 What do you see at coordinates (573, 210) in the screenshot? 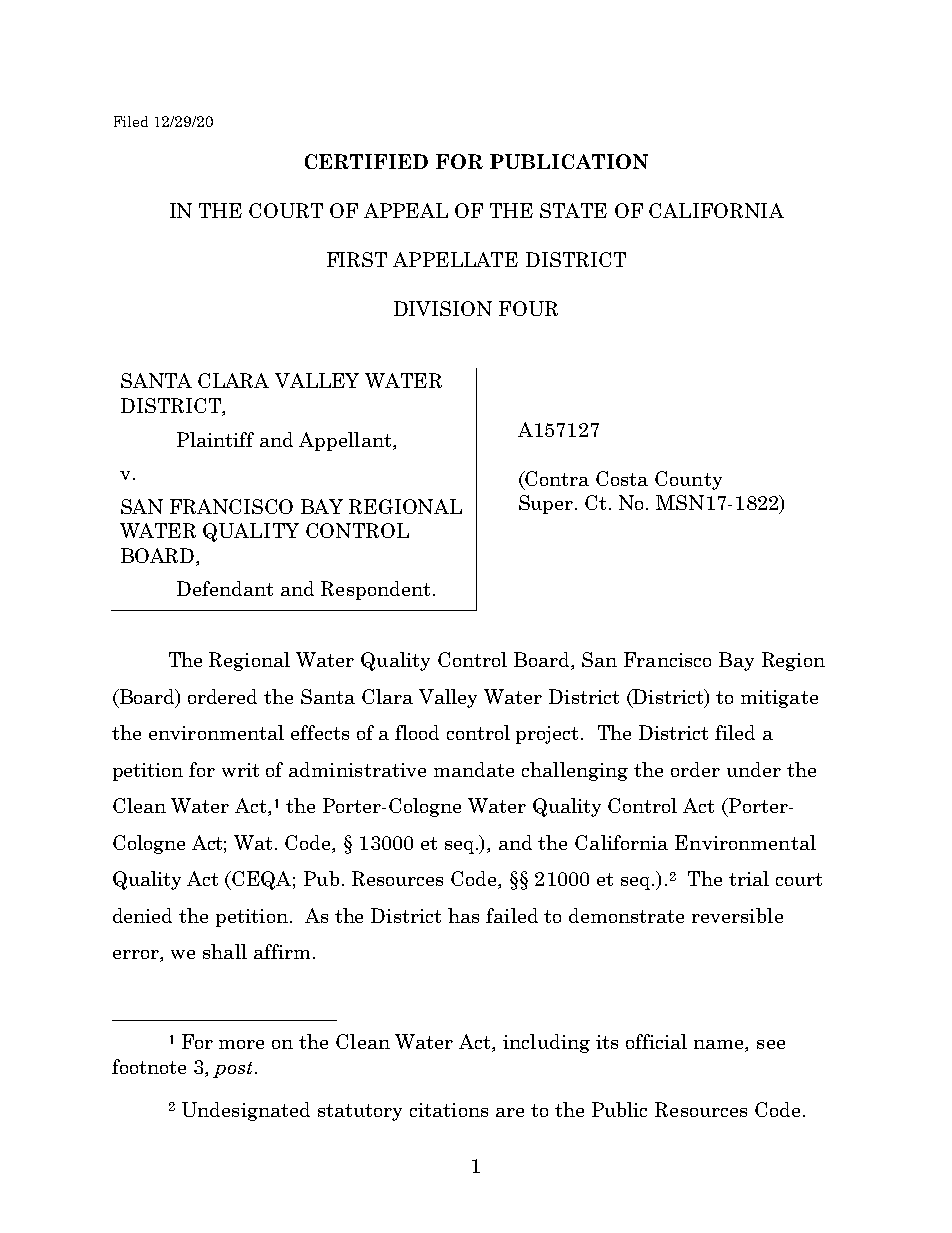
I see `STATE` at bounding box center [573, 210].
